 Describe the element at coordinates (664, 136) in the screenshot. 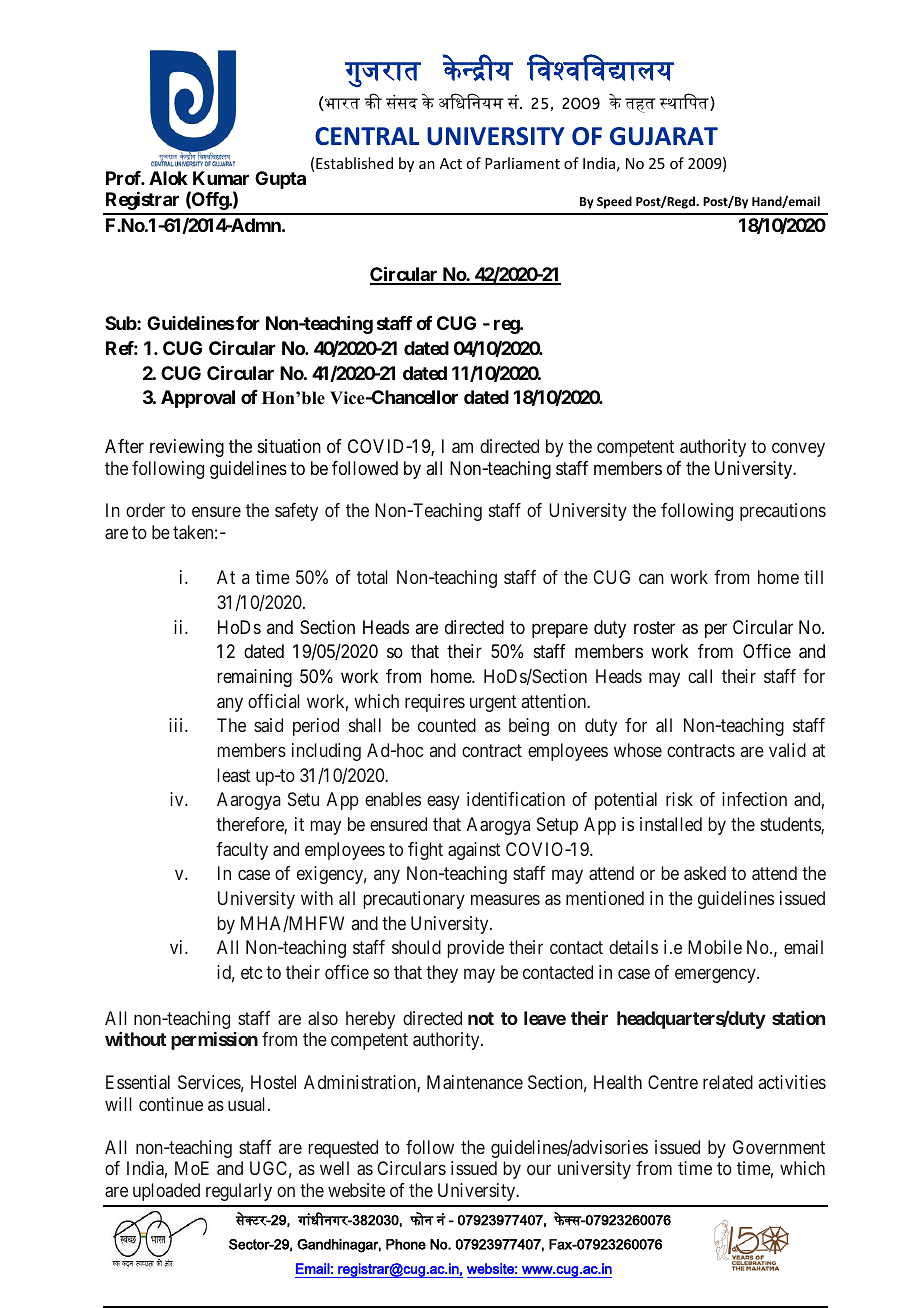

I see `GUJARAT` at that location.
